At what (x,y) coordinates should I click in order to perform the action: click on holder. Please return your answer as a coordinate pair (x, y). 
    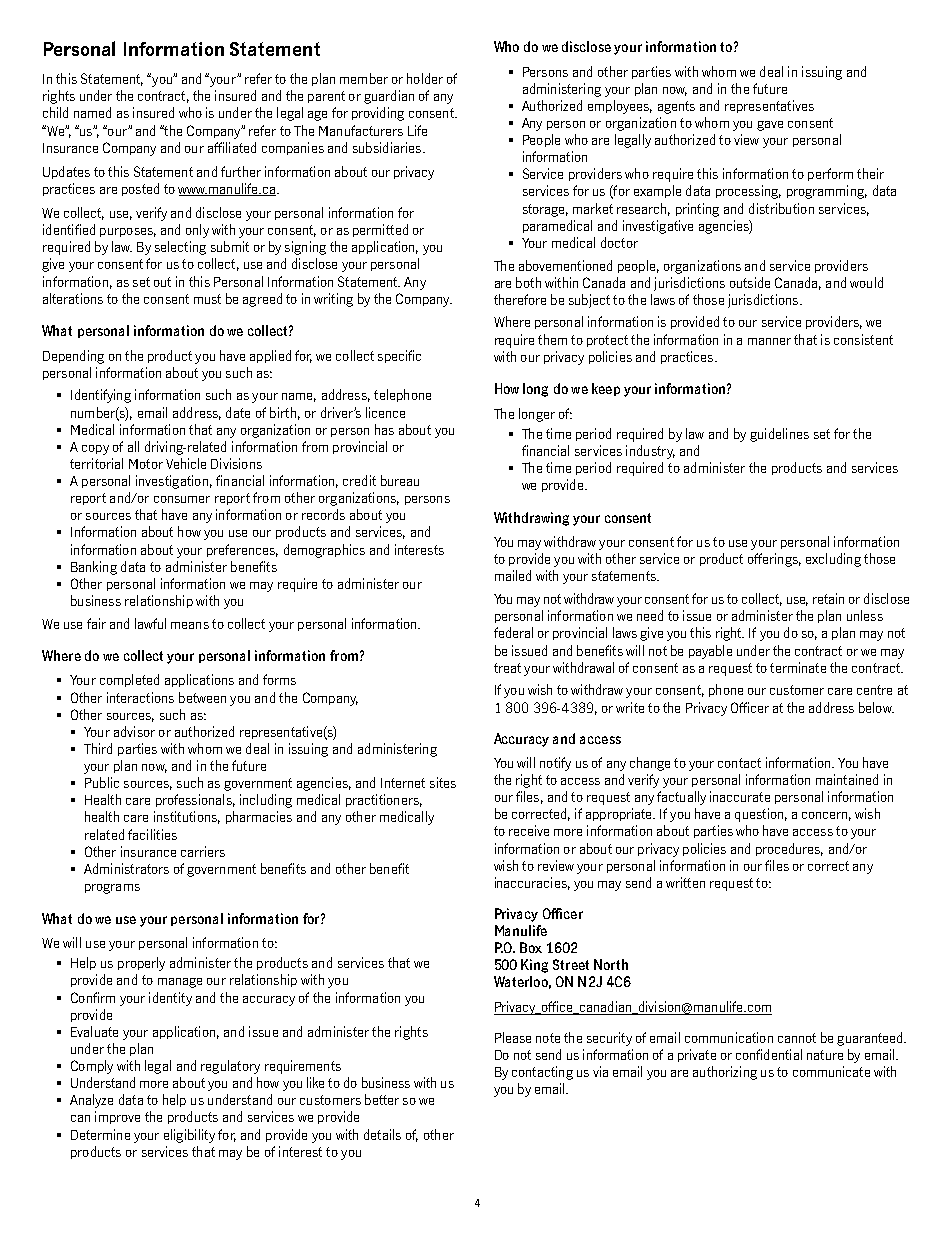
    Looking at the image, I should click on (425, 78).
